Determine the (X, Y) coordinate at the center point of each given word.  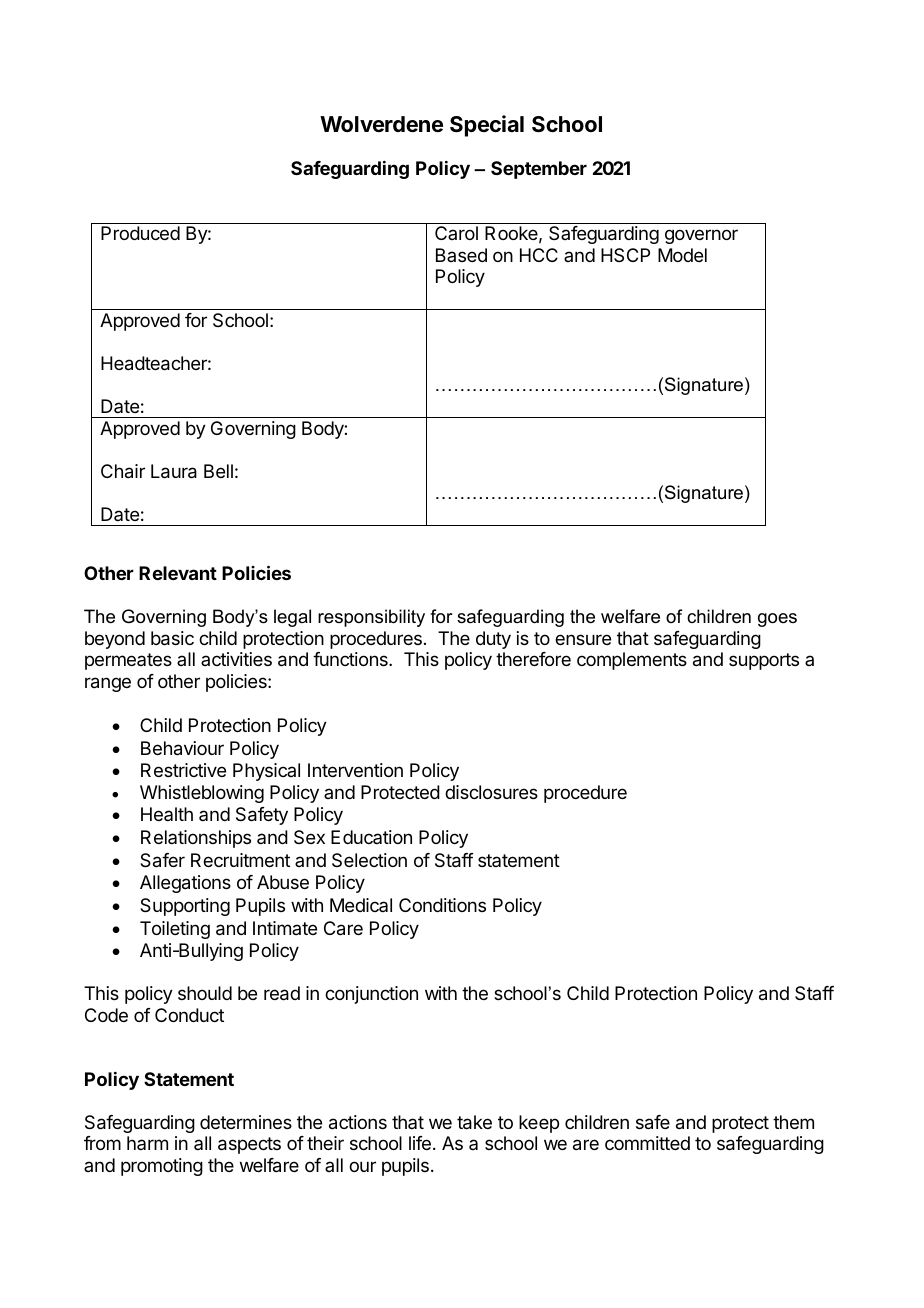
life (420, 1143)
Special (487, 126)
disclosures (491, 792)
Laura (174, 471)
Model (682, 255)
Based (461, 255)
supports (764, 661)
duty (493, 640)
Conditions (442, 905)
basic (172, 638)
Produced (140, 233)
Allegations (185, 884)
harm (147, 1143)
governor (701, 236)
